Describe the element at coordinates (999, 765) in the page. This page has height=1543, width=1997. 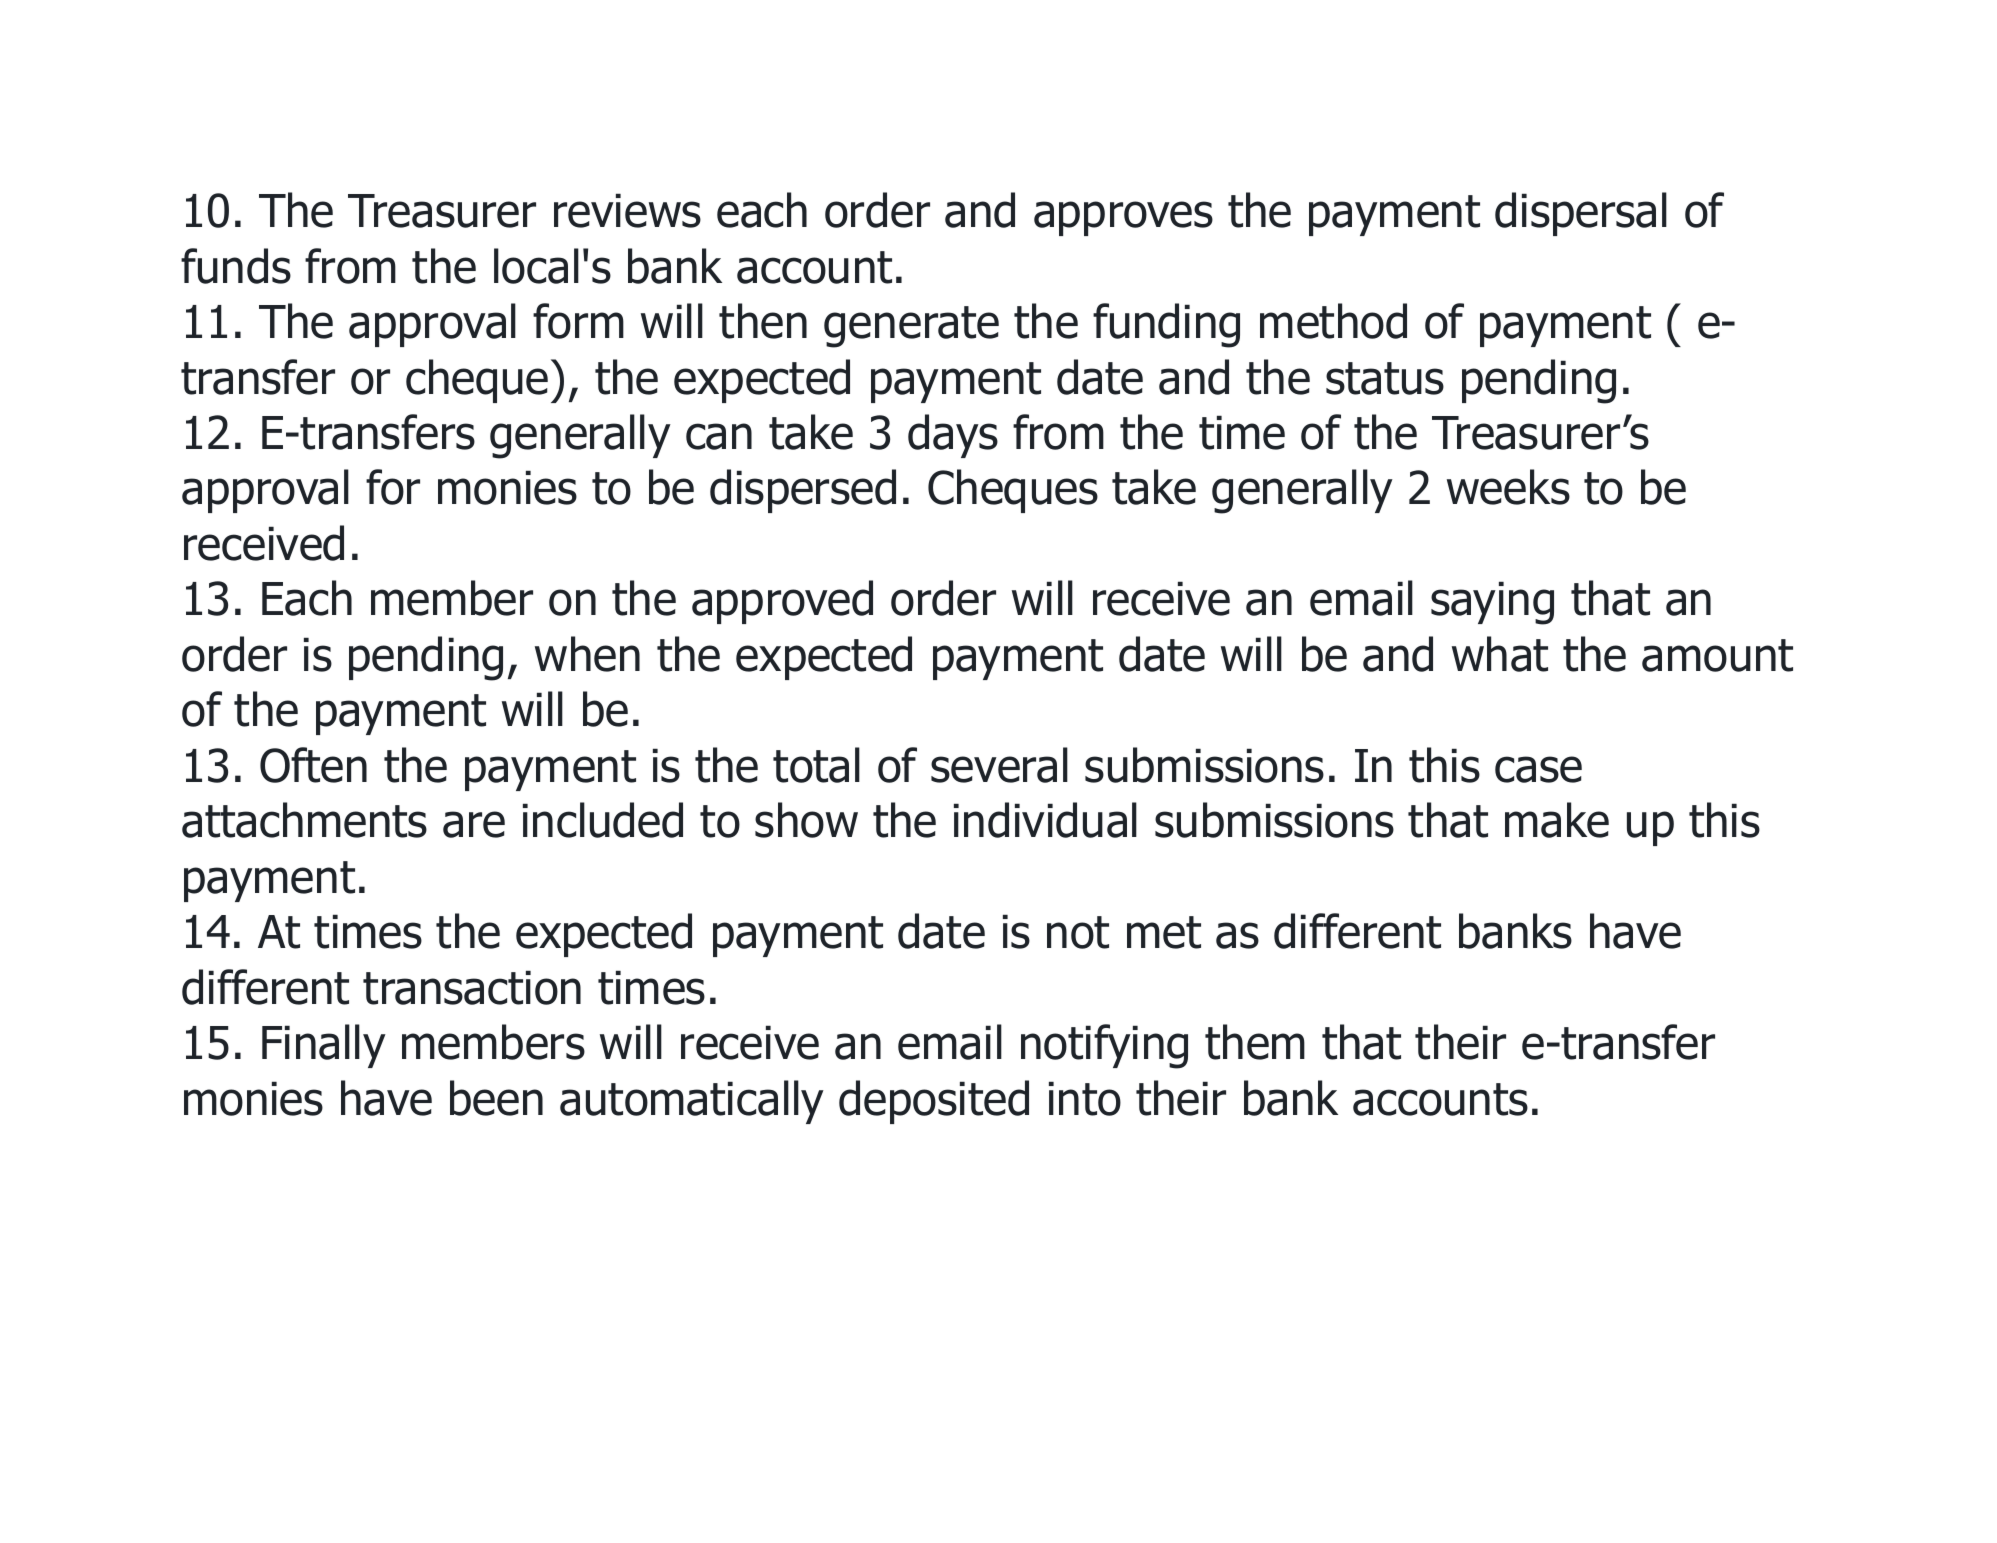
I see `several` at that location.
